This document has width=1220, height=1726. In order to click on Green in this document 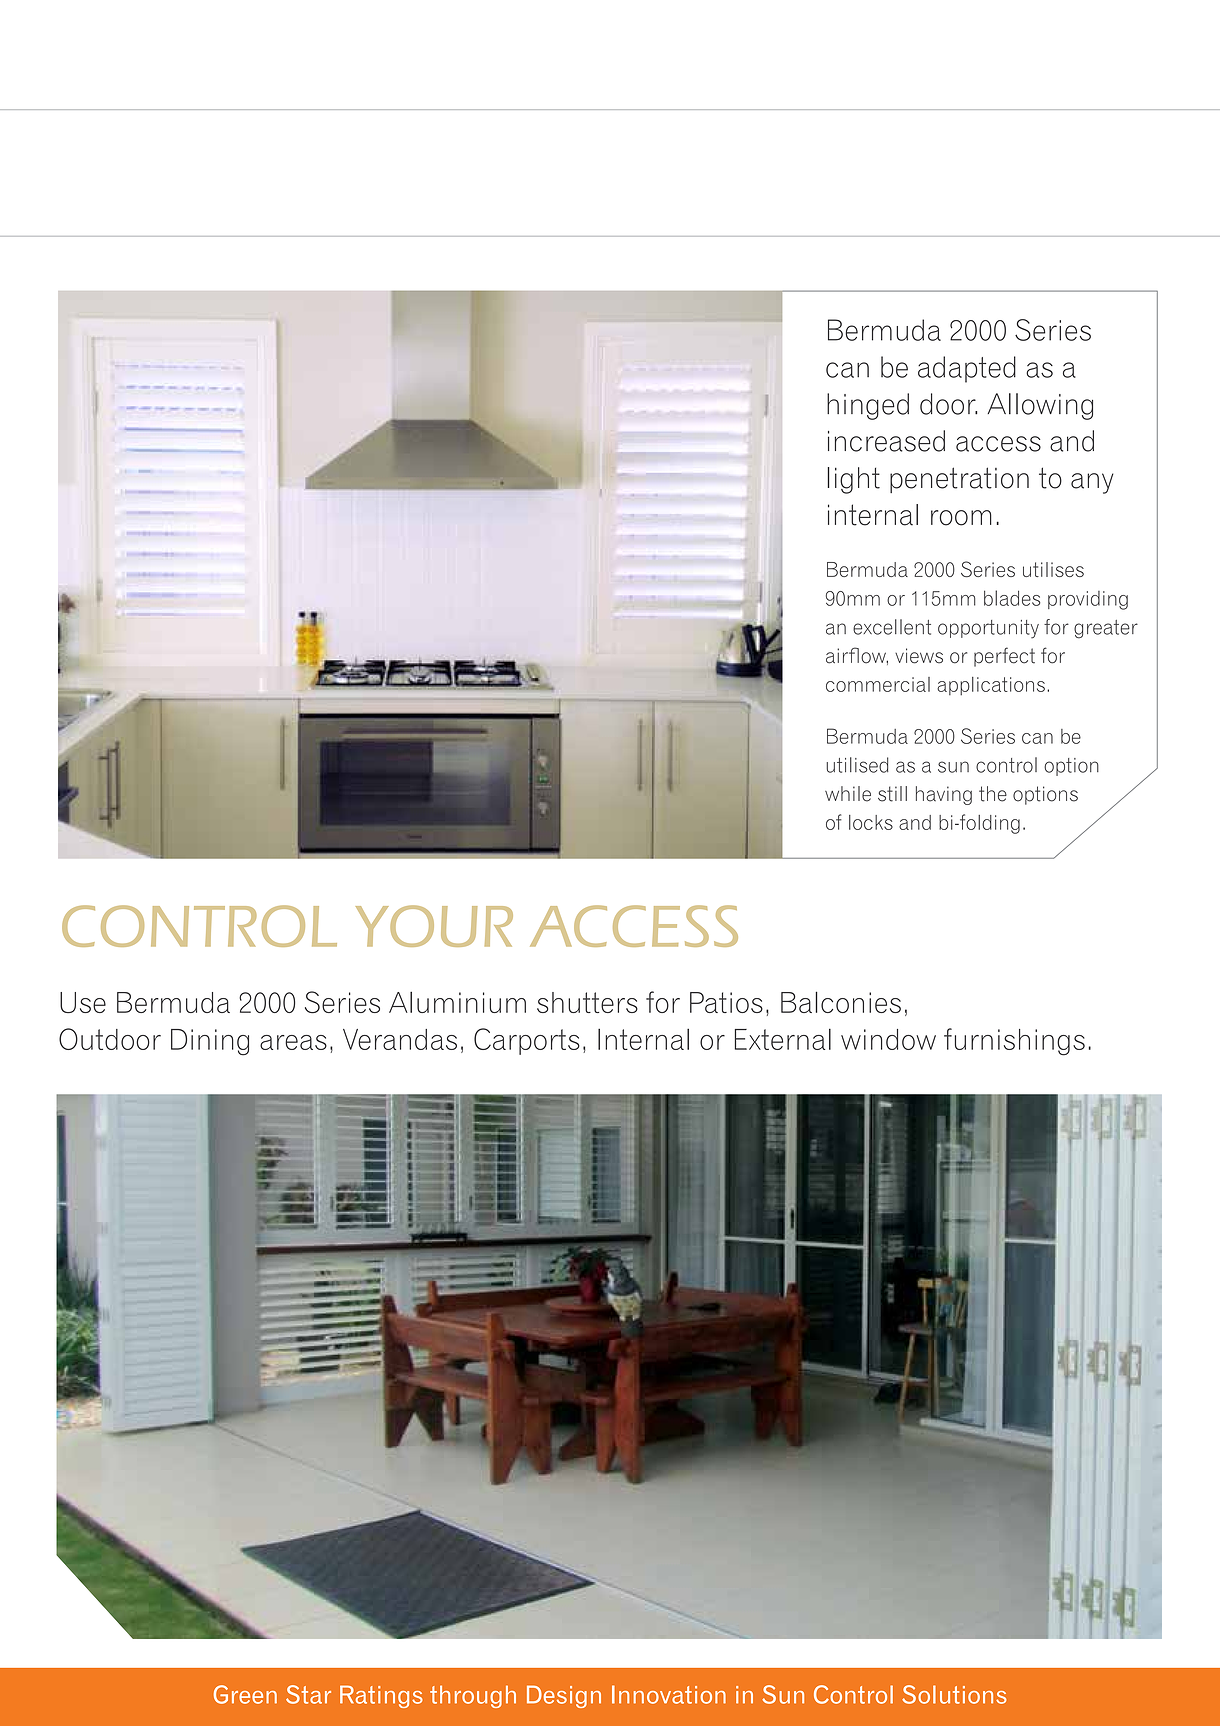, I will do `click(245, 1694)`.
